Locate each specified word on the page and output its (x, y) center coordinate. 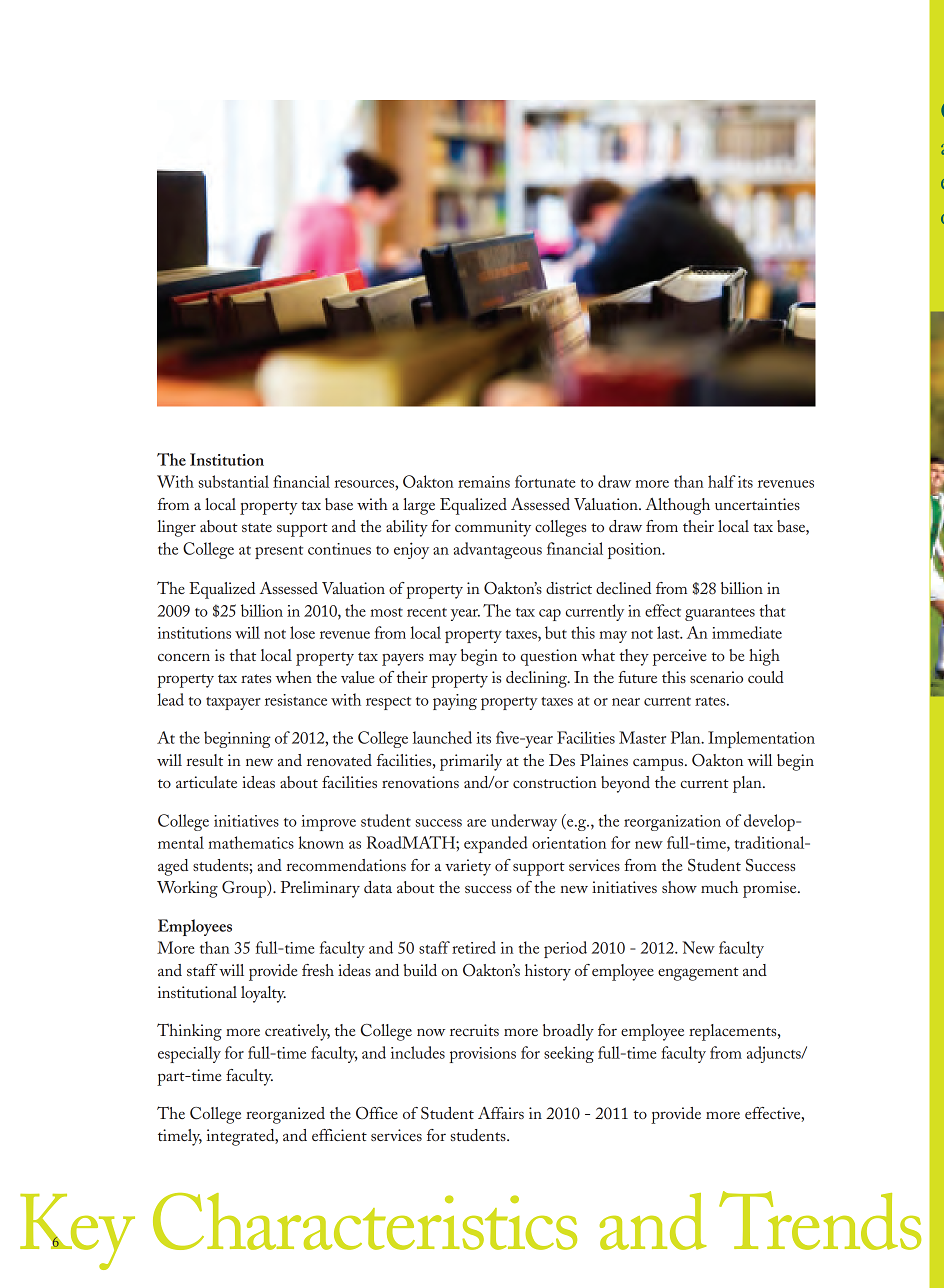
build (420, 970)
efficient (339, 1135)
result (204, 760)
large (419, 506)
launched (442, 737)
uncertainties (757, 504)
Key (77, 1232)
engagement (698, 974)
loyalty (263, 994)
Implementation (761, 739)
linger (176, 528)
